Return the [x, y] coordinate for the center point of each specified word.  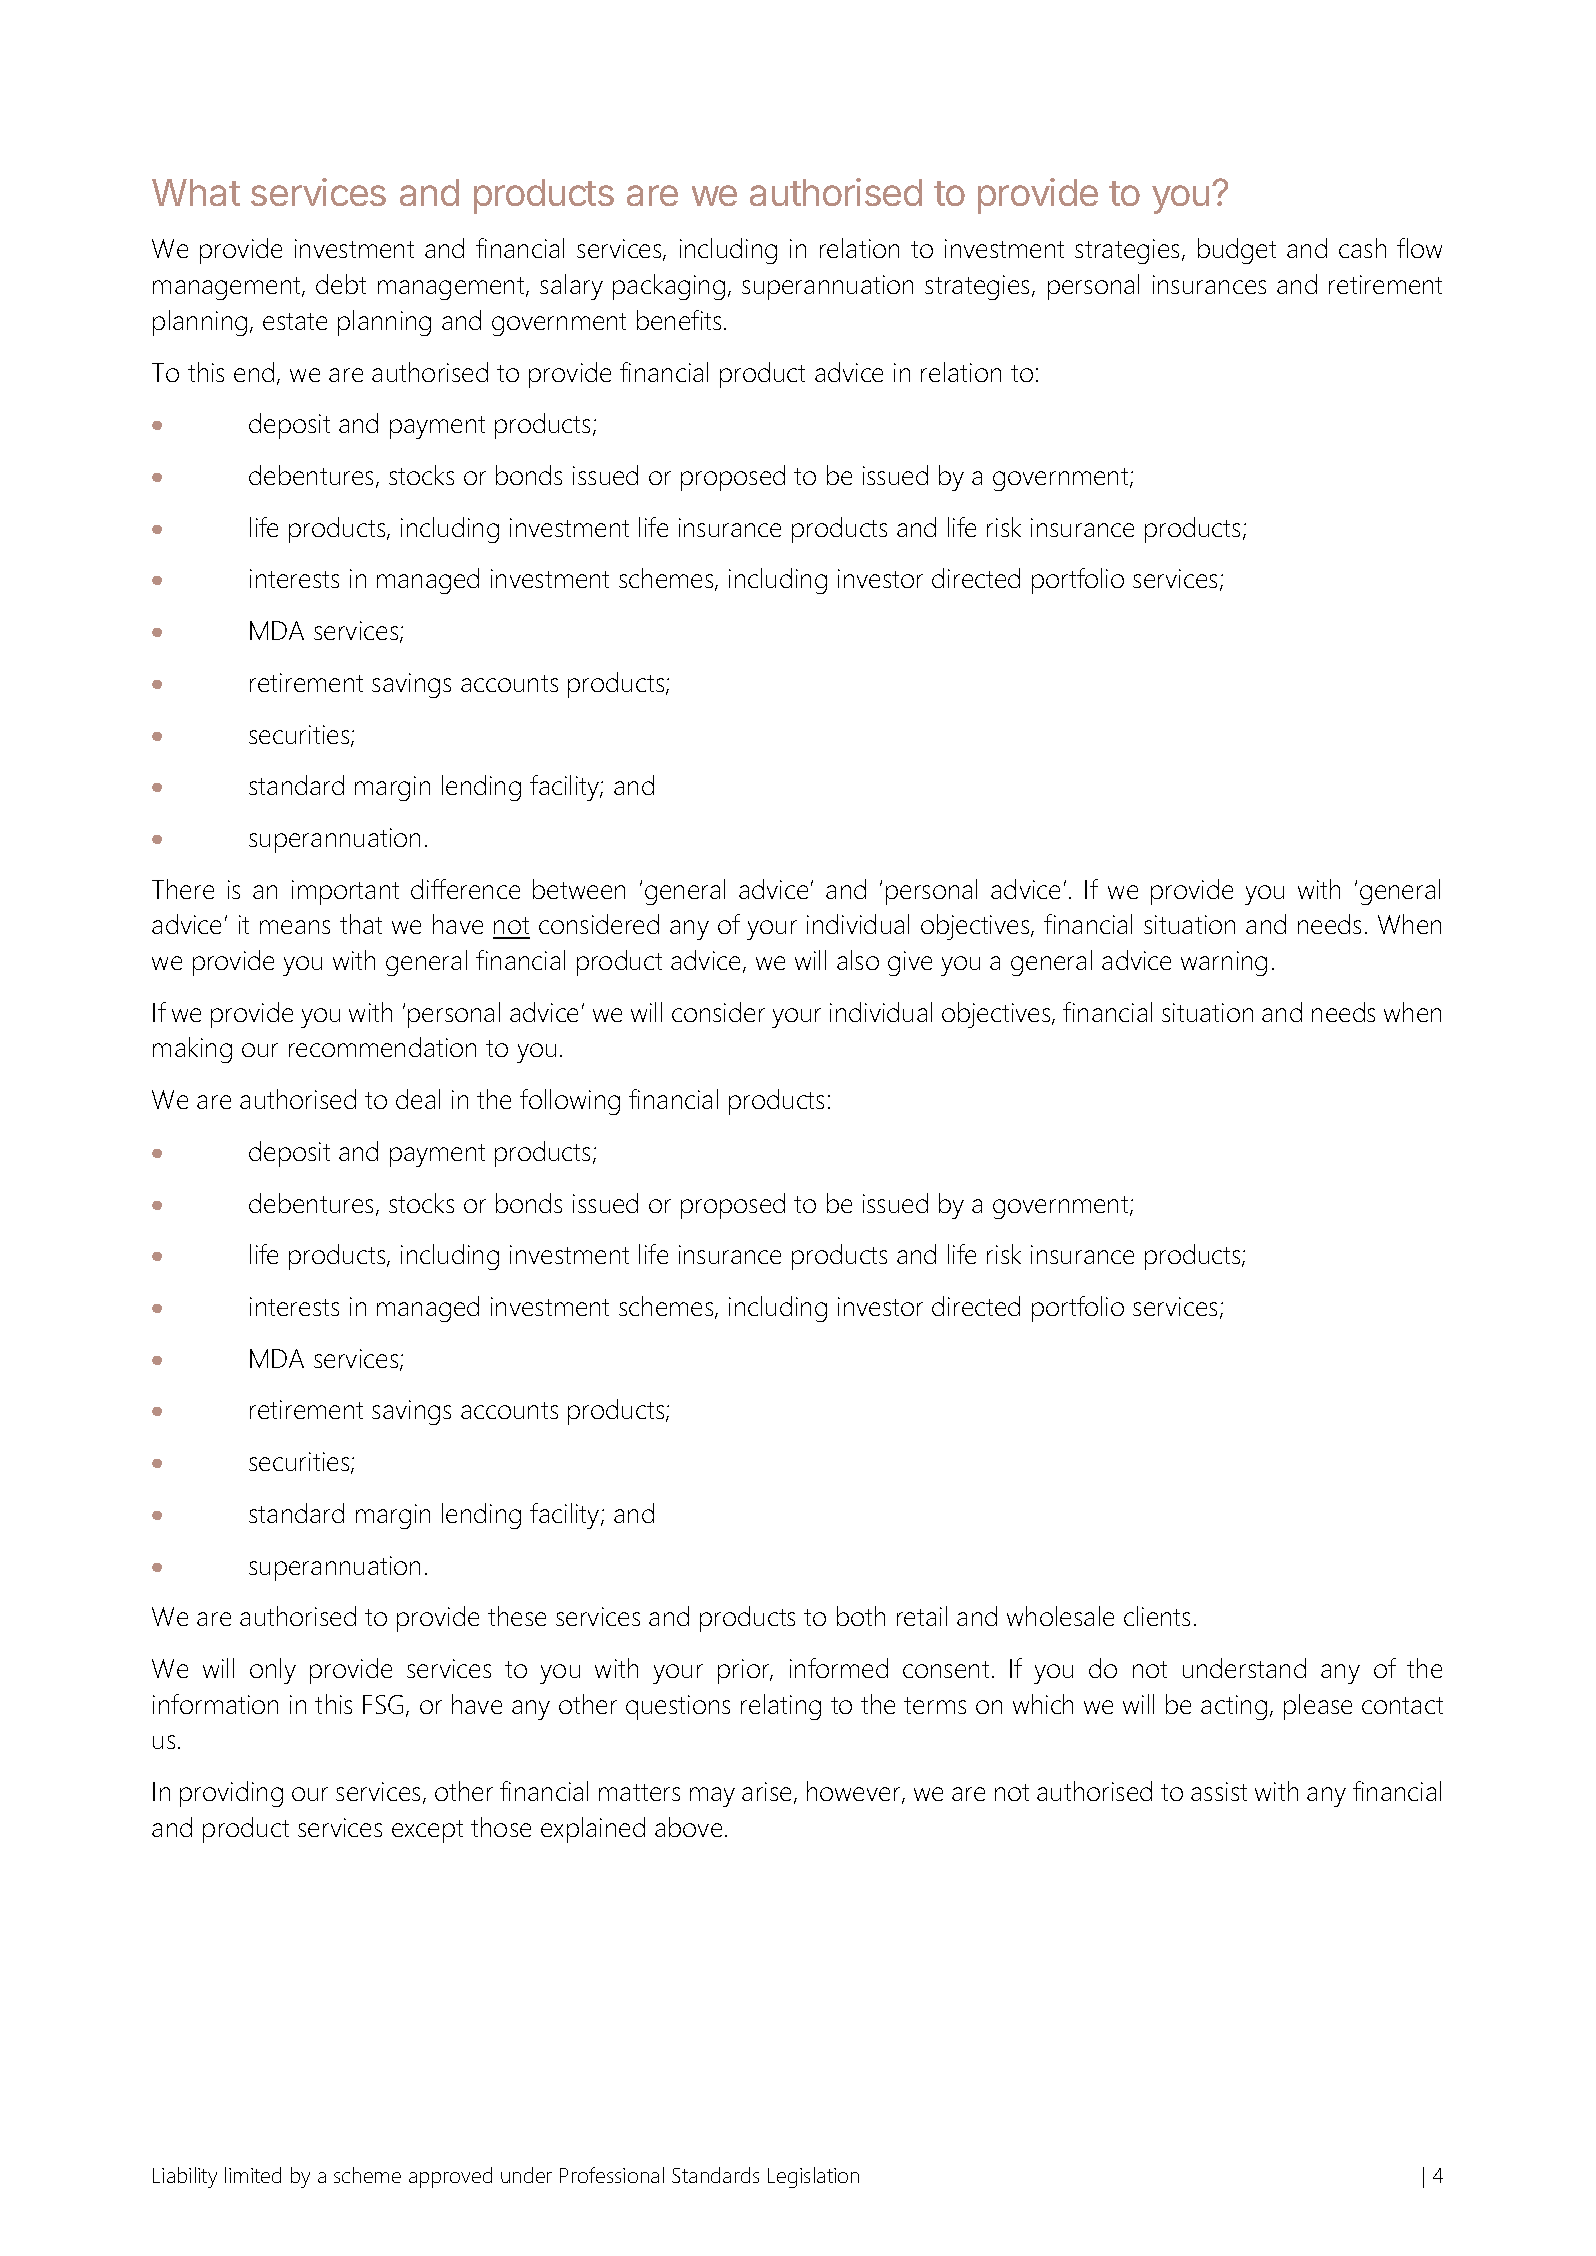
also [858, 960]
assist [1219, 1791]
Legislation [813, 2177]
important [345, 892]
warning [1224, 963]
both [861, 1616]
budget [1237, 251]
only [273, 1671]
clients [1157, 1616]
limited [253, 2175]
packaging [669, 287]
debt [341, 284]
